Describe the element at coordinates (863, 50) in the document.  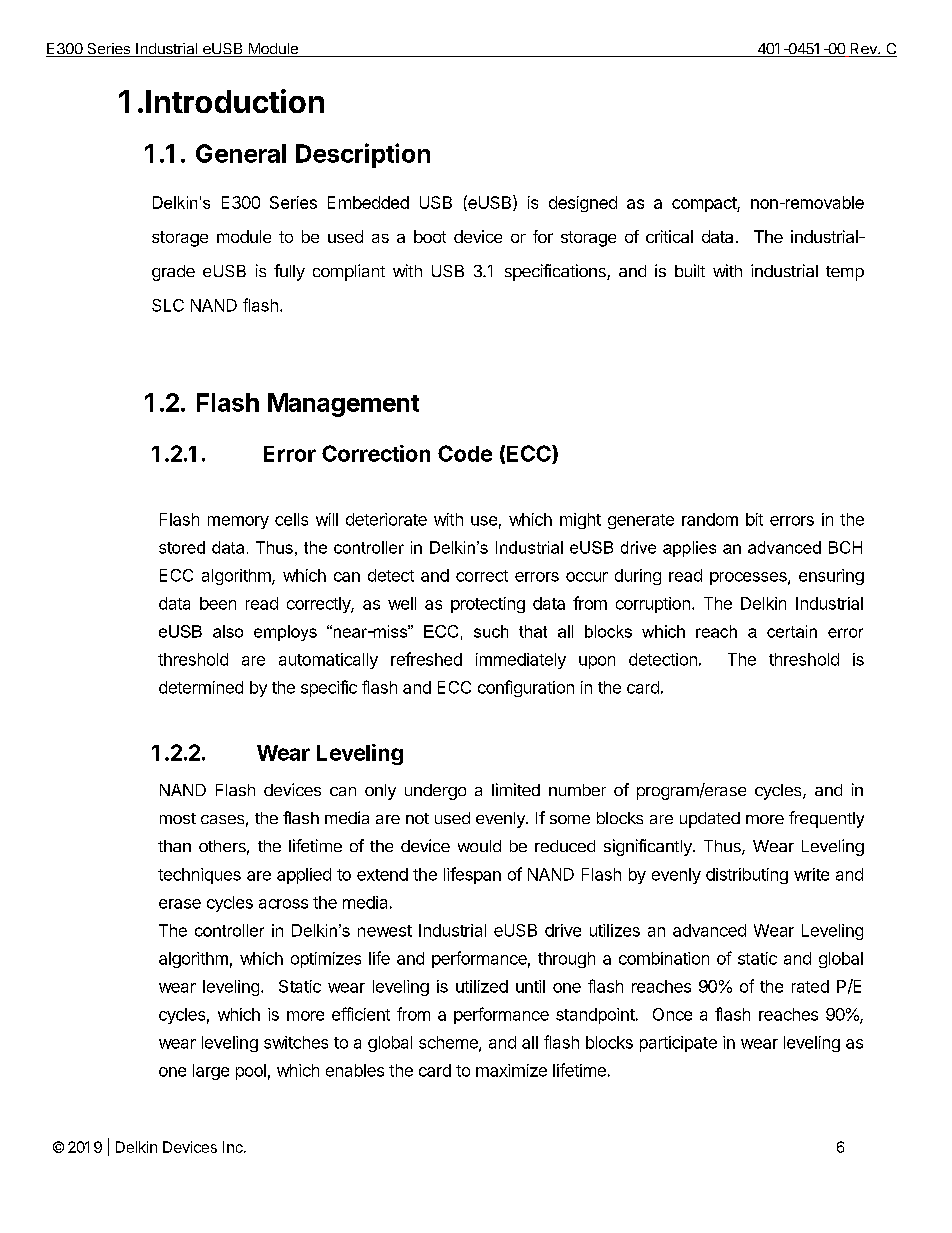
I see `Rev` at that location.
